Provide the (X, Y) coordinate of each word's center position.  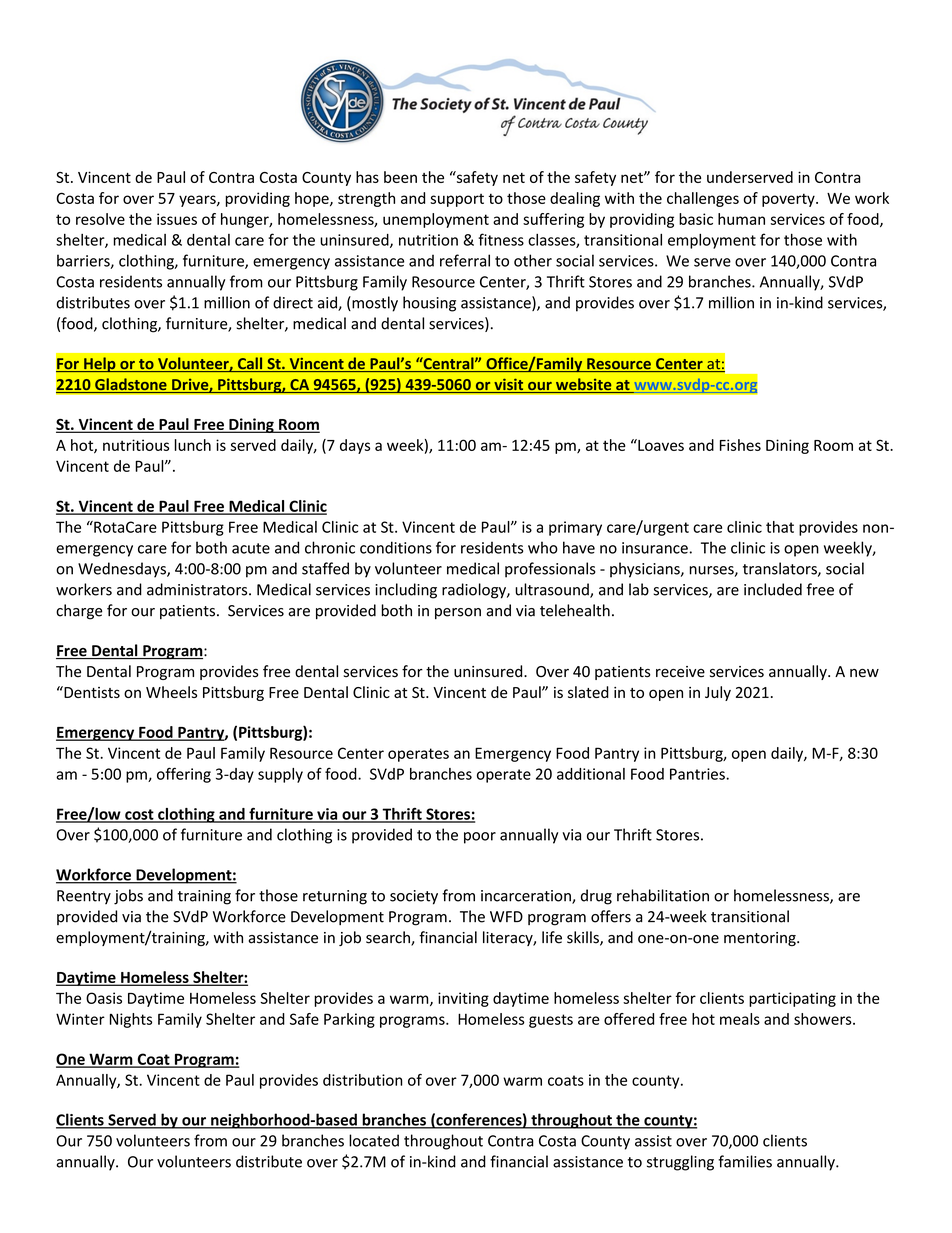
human (741, 219)
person (458, 613)
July (718, 693)
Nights (131, 1020)
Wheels (171, 692)
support (457, 200)
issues (177, 219)
